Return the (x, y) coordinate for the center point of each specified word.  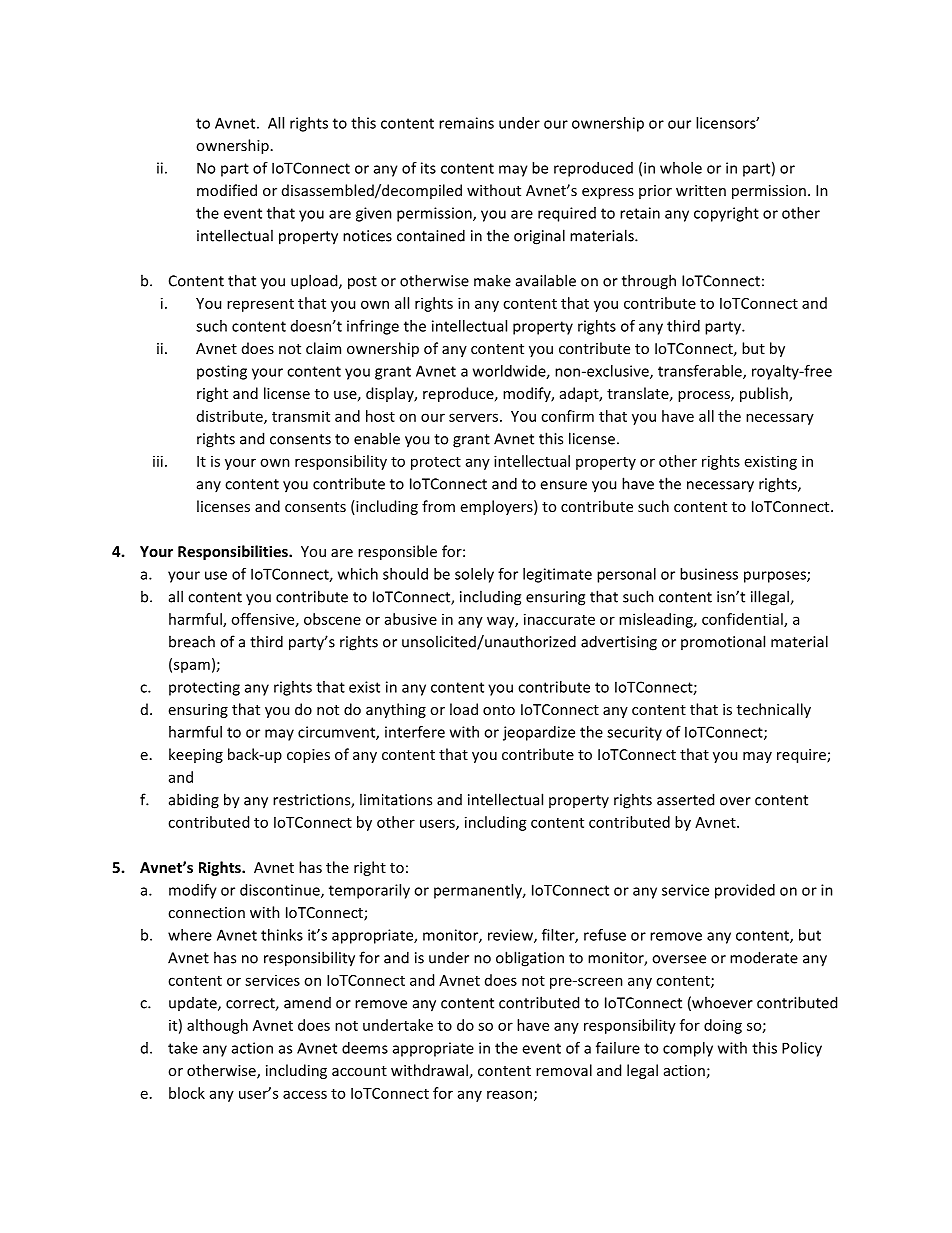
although (217, 1026)
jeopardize (539, 733)
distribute (231, 417)
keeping (196, 755)
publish (765, 394)
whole (681, 168)
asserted (685, 799)
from (438, 506)
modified (227, 190)
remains (466, 123)
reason (509, 1094)
